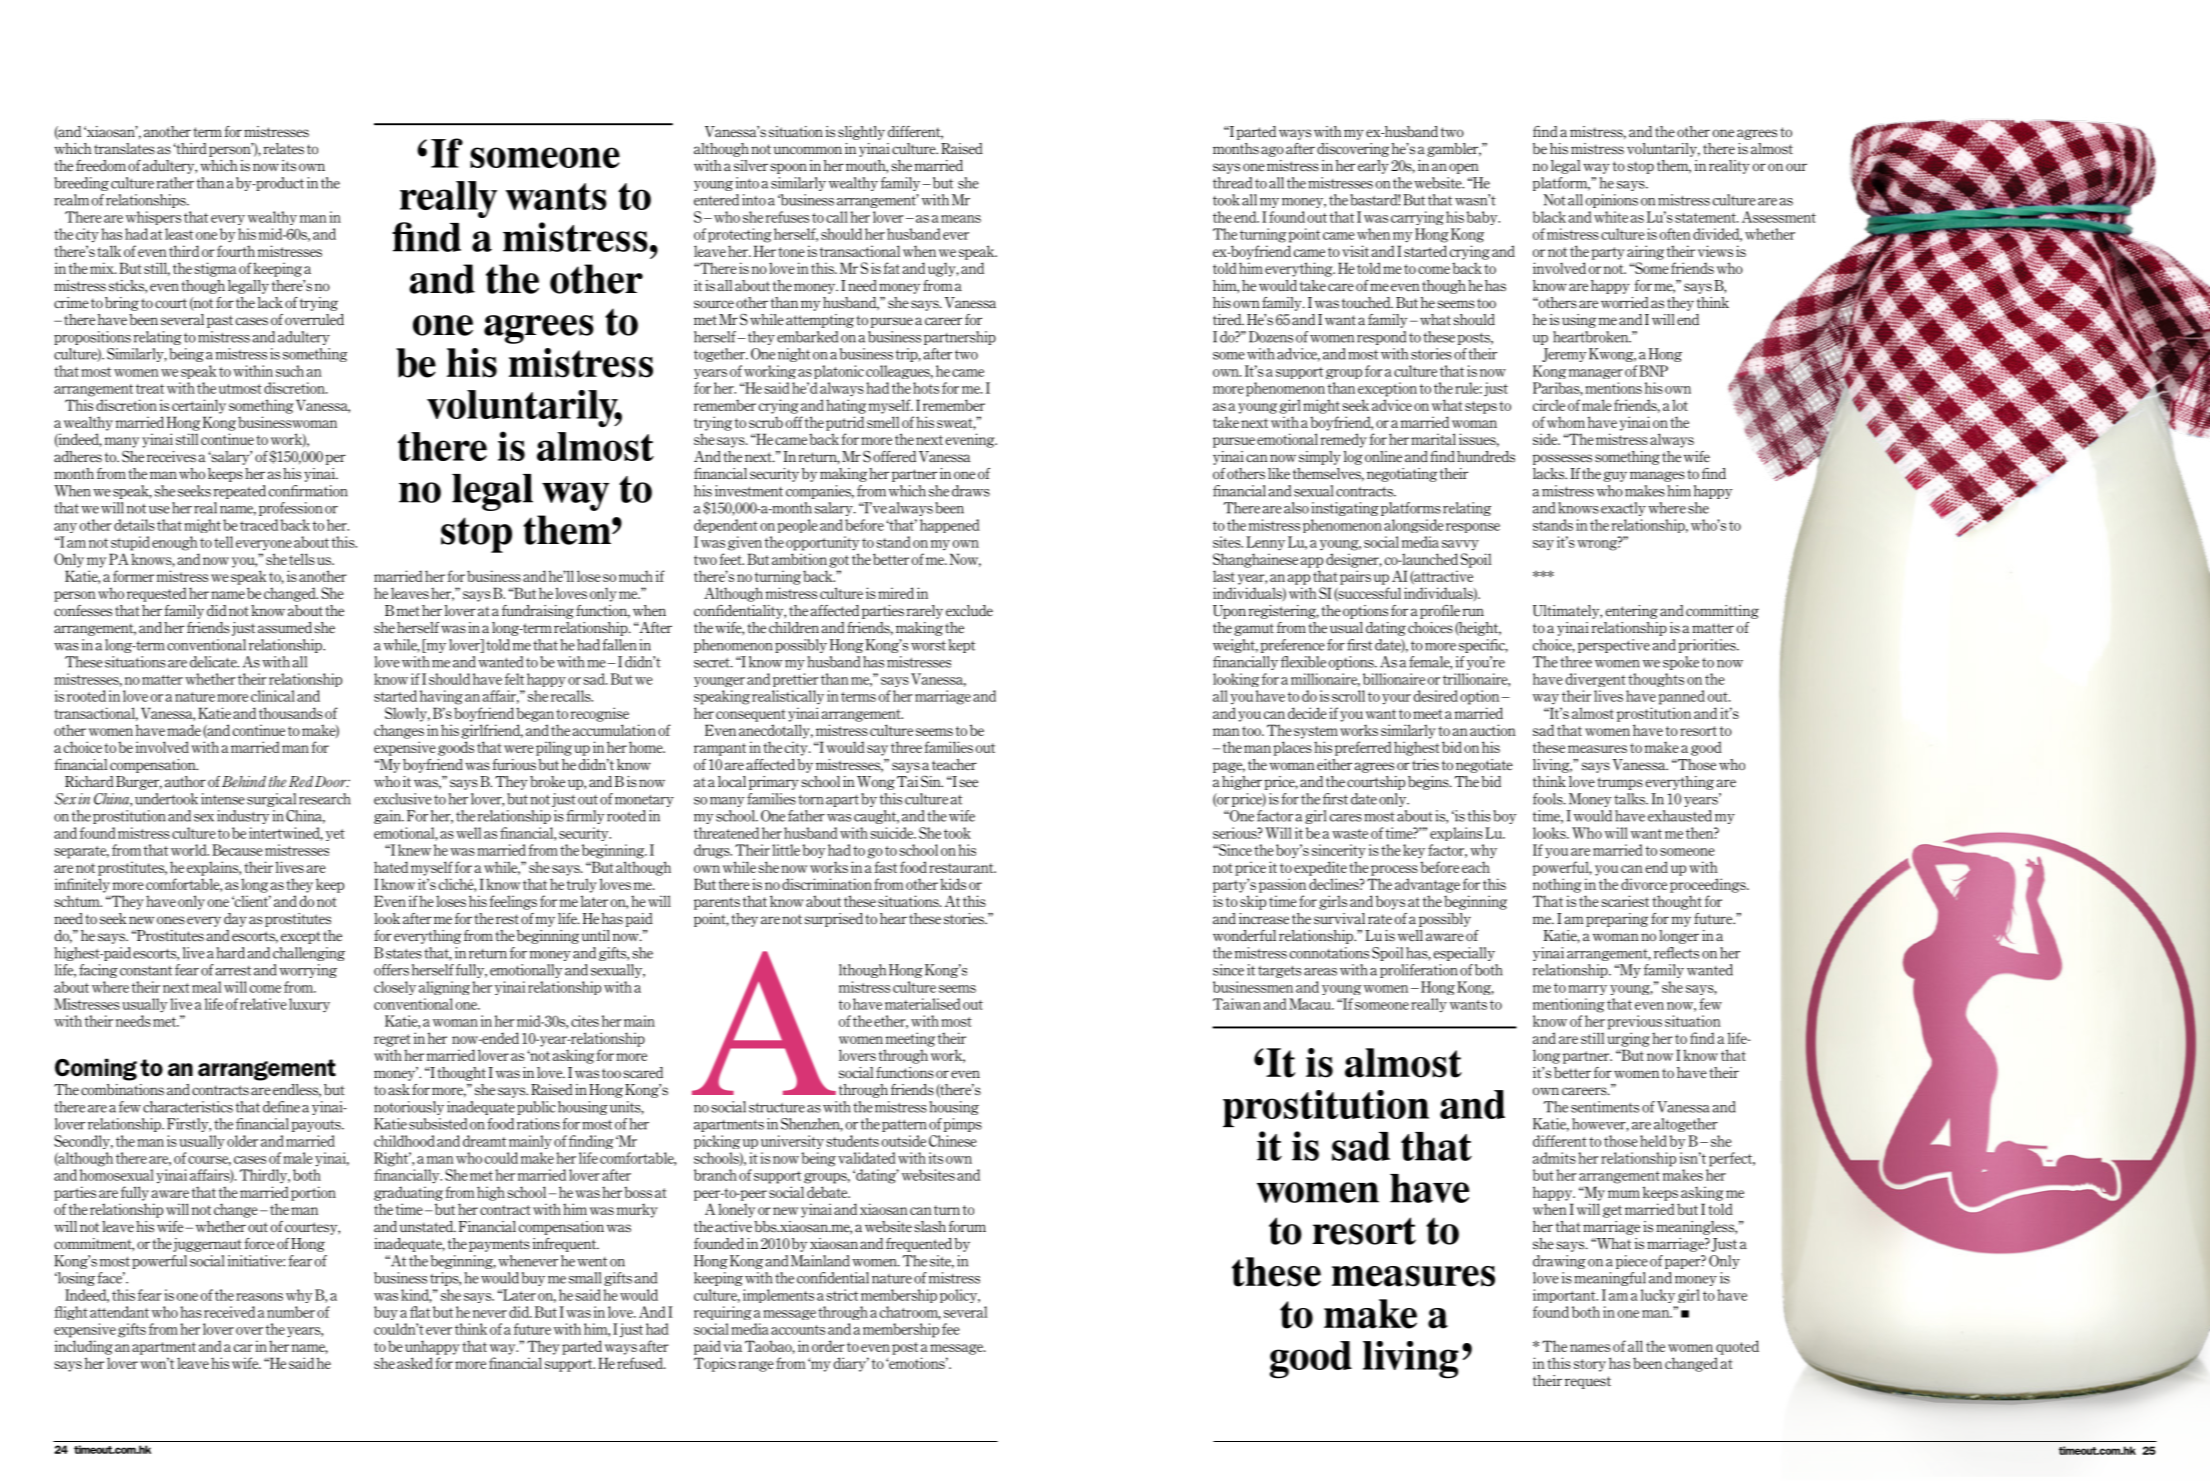  I want to click on opinions, so click(1612, 201).
